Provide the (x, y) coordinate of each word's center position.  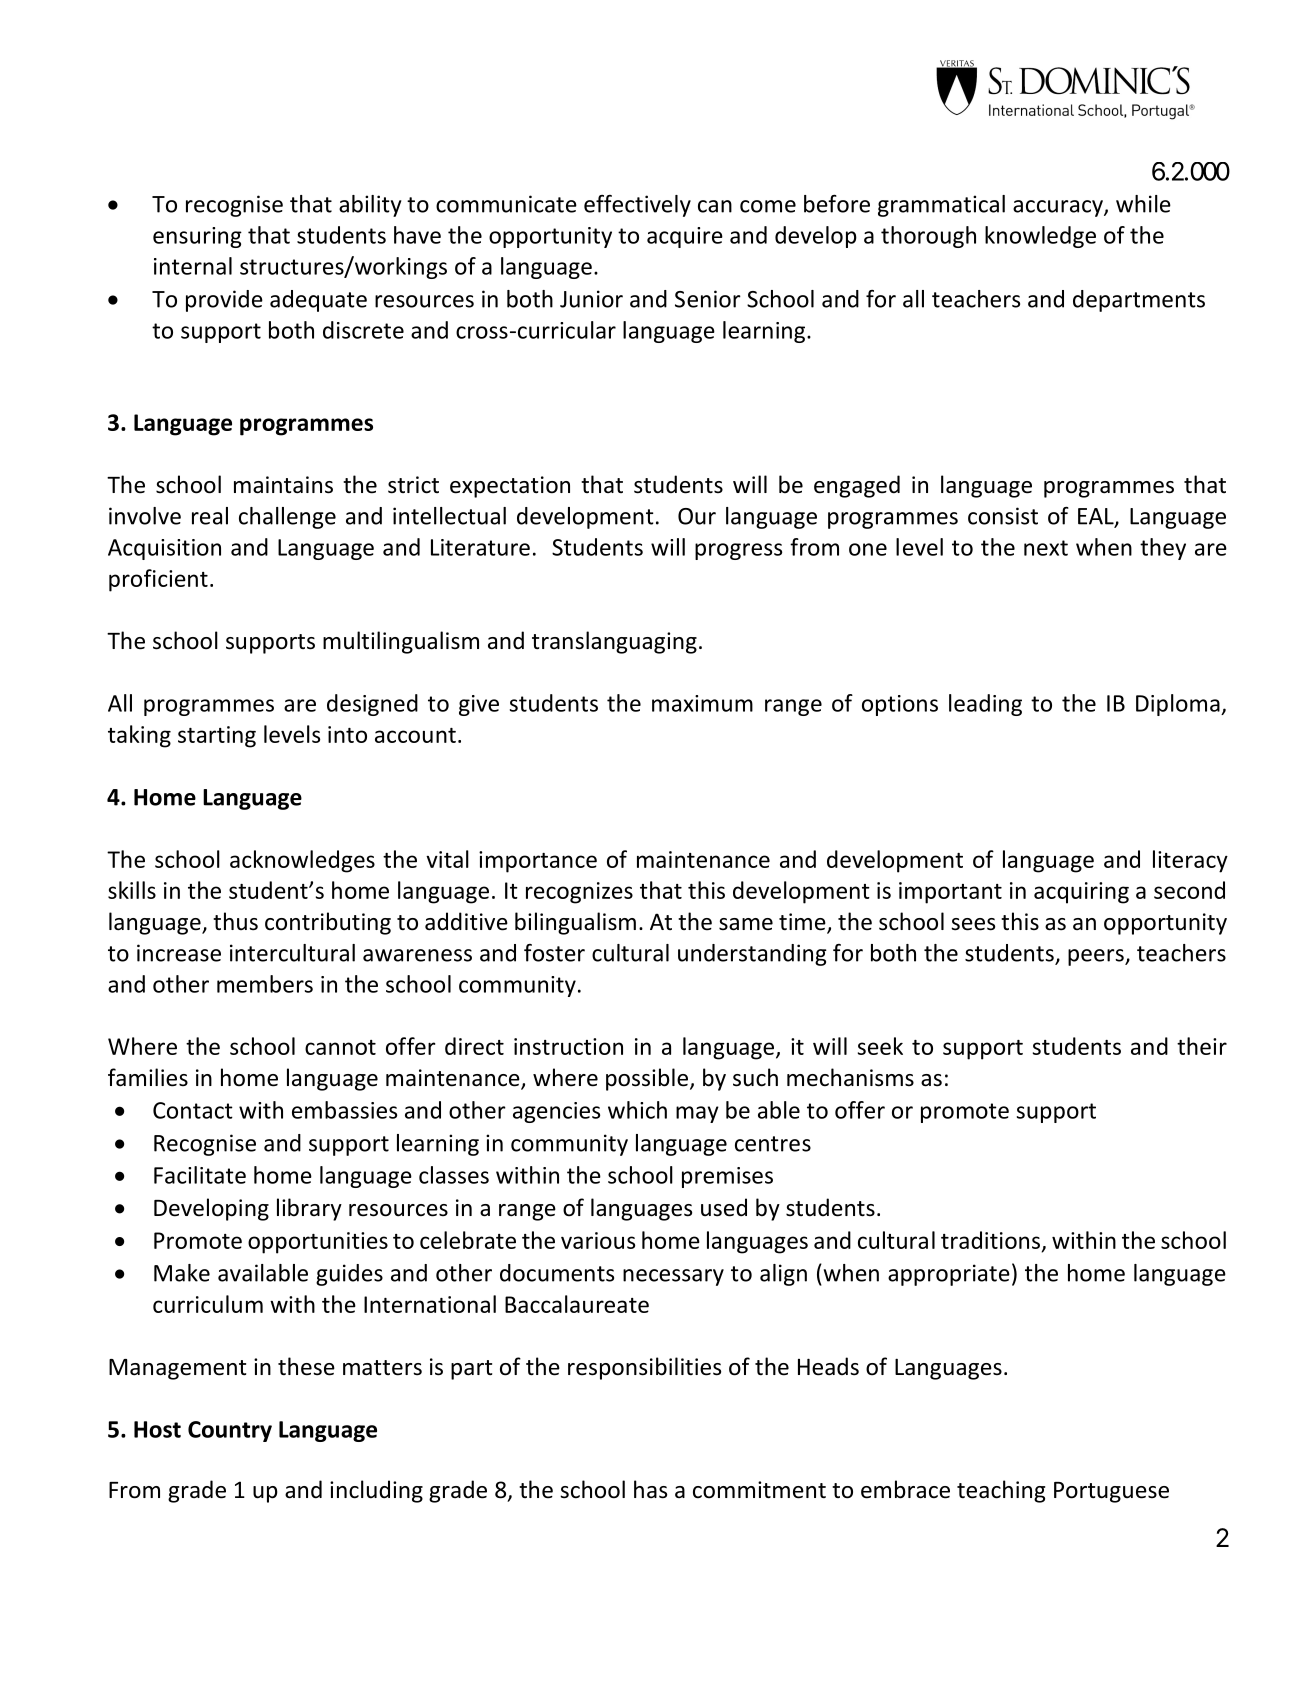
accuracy (1059, 208)
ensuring (197, 237)
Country (230, 1431)
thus (235, 921)
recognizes (579, 893)
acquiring (1081, 893)
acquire (685, 237)
